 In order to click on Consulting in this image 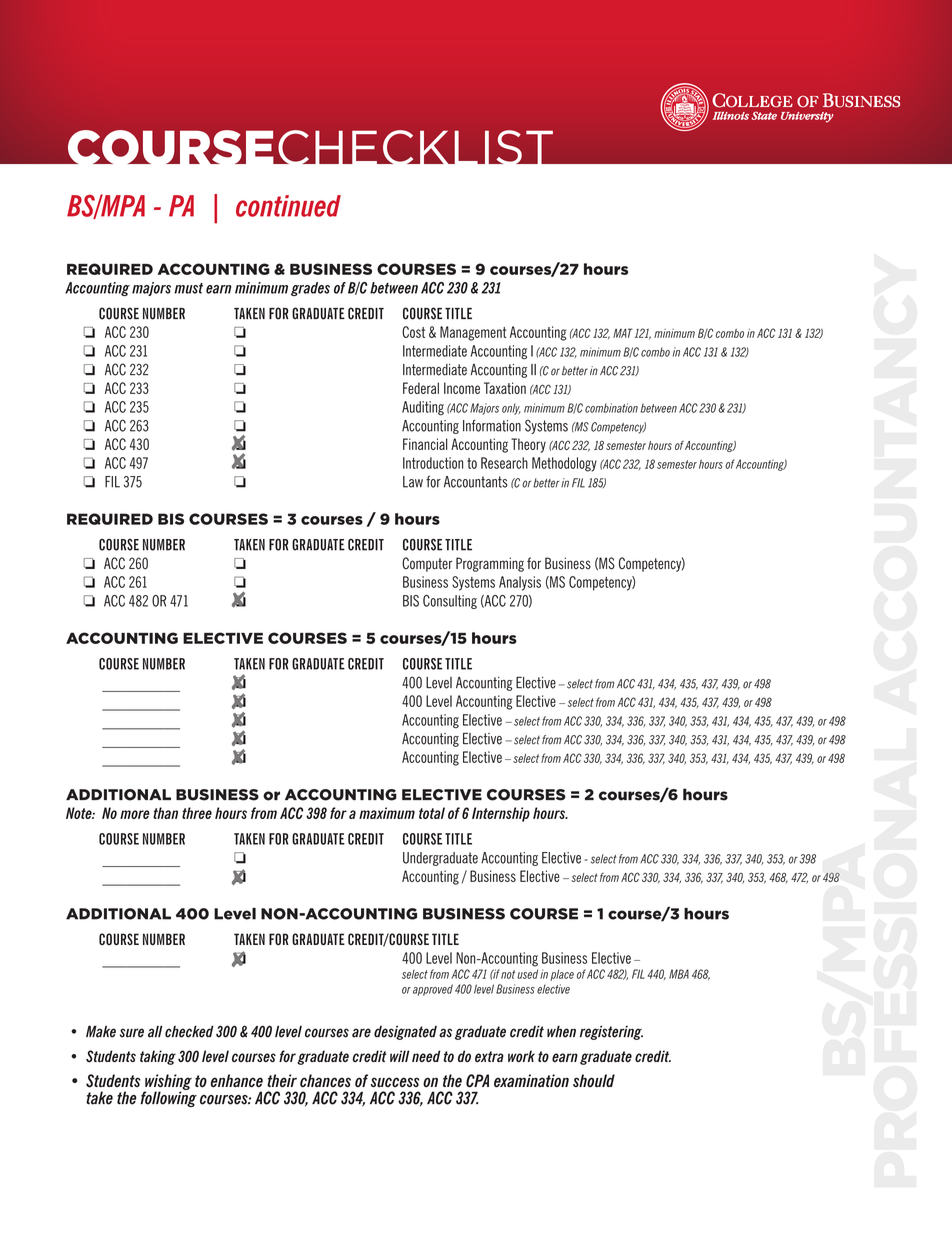, I will do `click(450, 602)`.
